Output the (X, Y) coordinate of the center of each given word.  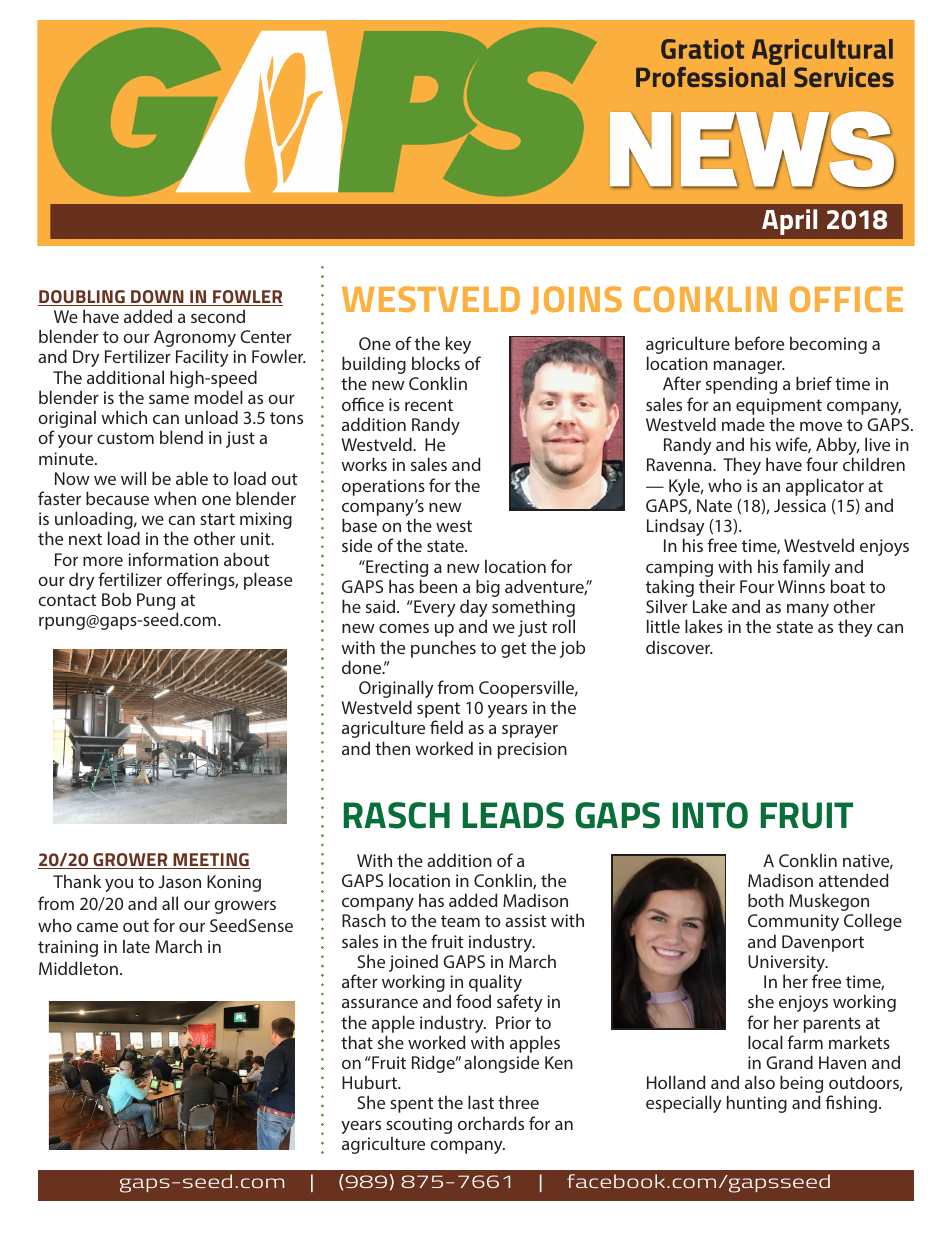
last (481, 1102)
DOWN (157, 298)
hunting (757, 1104)
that (357, 1042)
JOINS (576, 300)
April (789, 222)
